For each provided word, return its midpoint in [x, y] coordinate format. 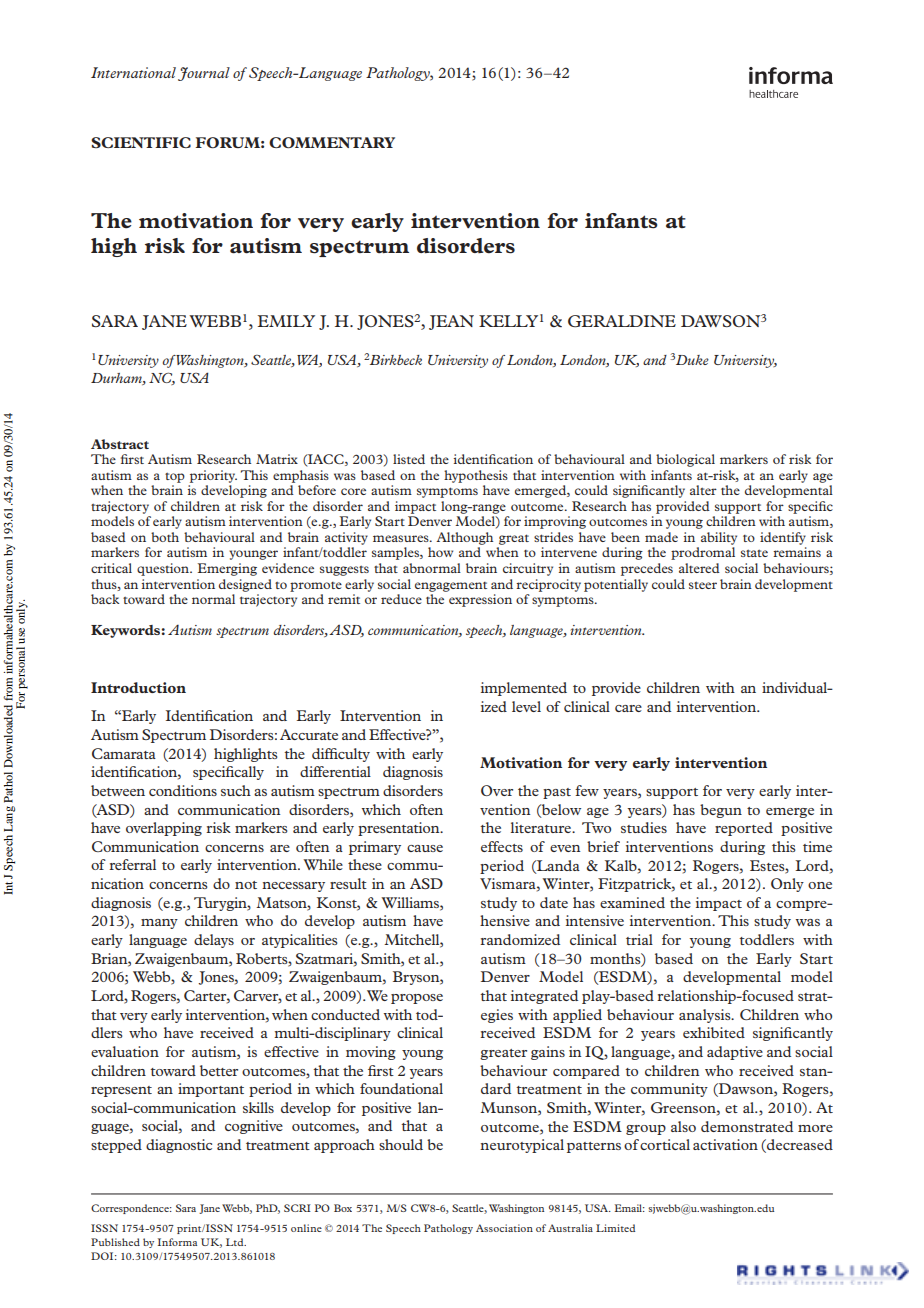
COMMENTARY [332, 142]
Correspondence [131, 1209]
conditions [183, 790]
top [175, 478]
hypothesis [476, 476]
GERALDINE [622, 321]
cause [425, 848]
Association [504, 1228]
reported [744, 829]
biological [685, 460]
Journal [204, 74]
